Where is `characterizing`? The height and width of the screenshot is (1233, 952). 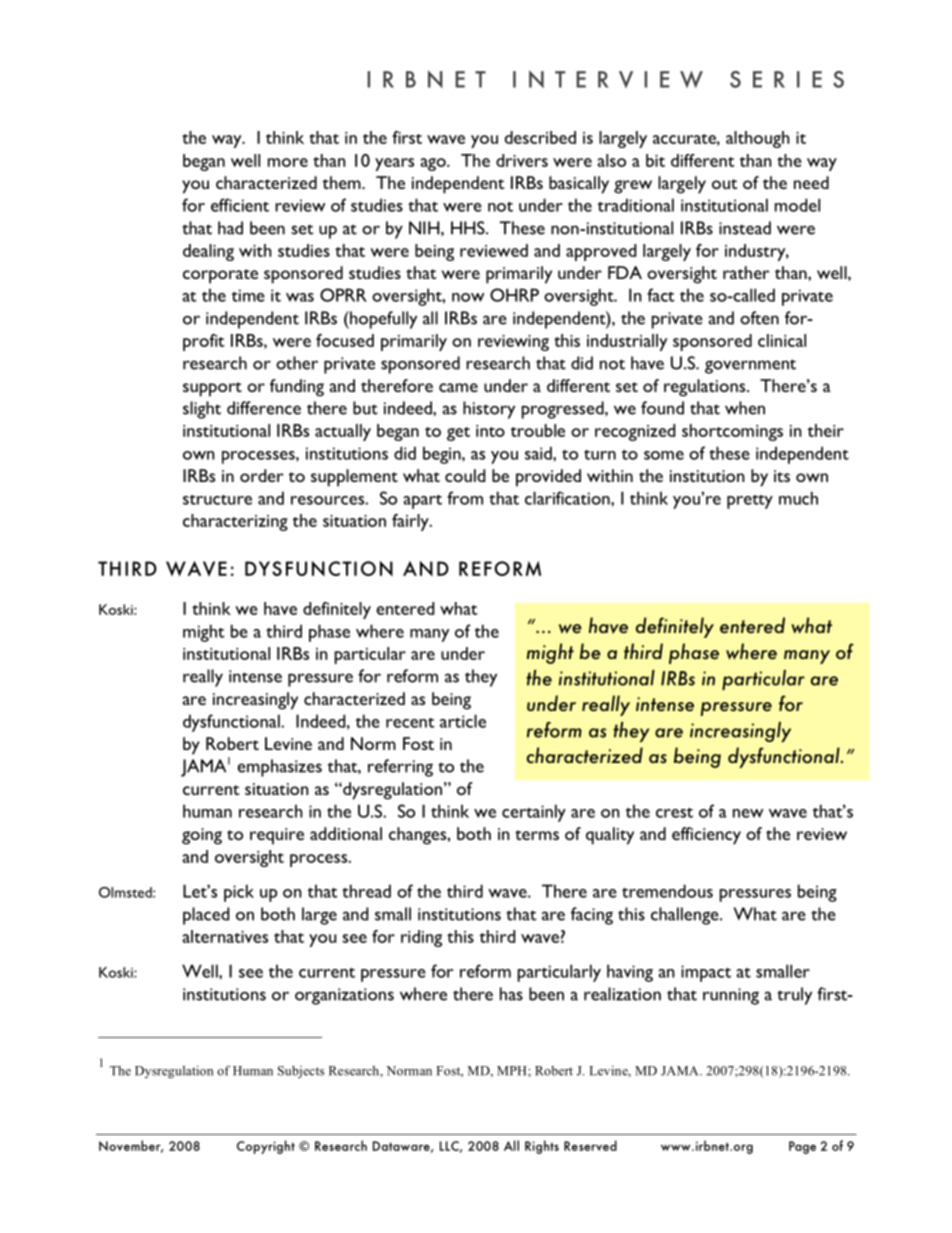
characterizing is located at coordinates (235, 522).
